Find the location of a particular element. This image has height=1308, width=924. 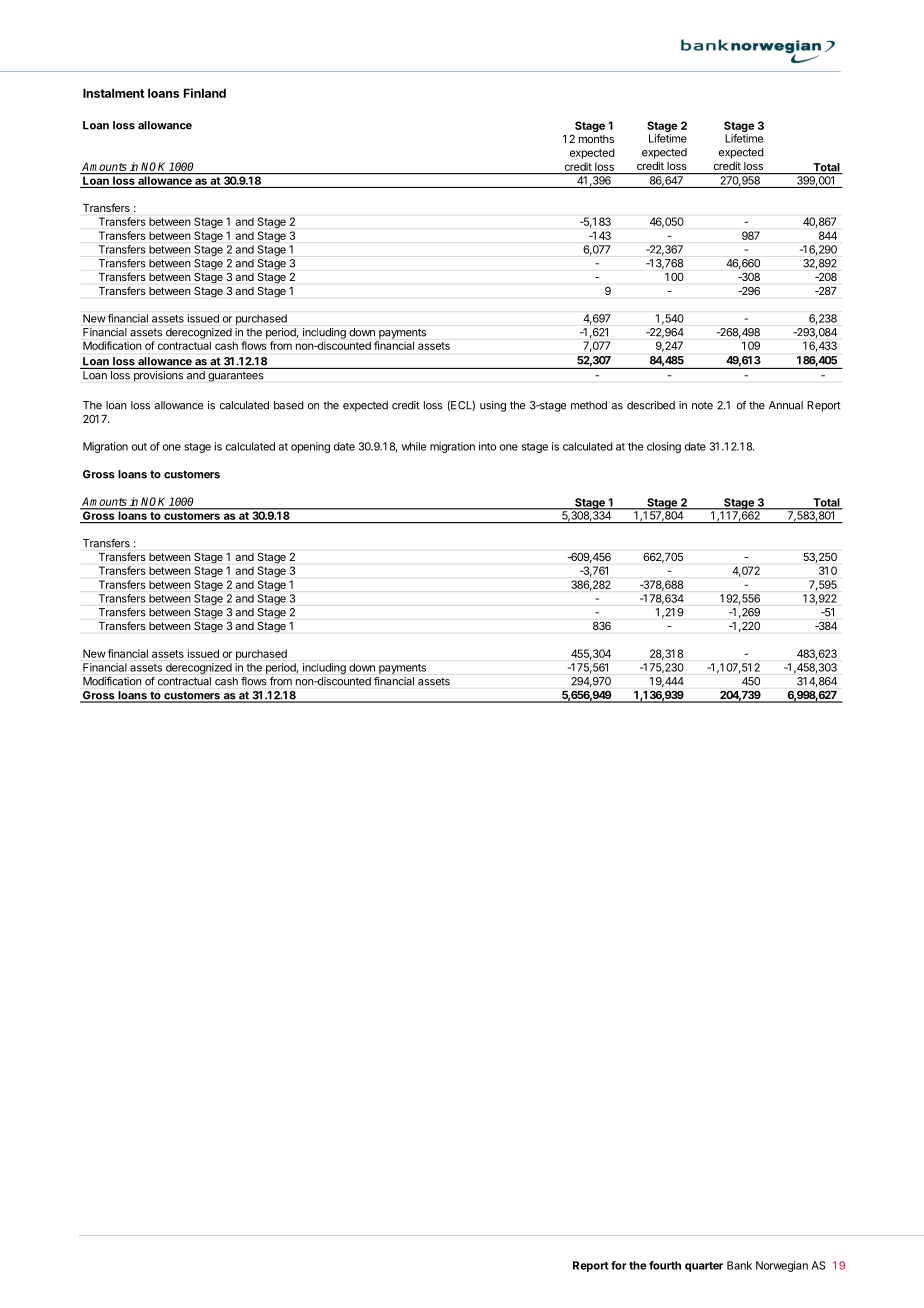

provisions is located at coordinates (158, 376).
